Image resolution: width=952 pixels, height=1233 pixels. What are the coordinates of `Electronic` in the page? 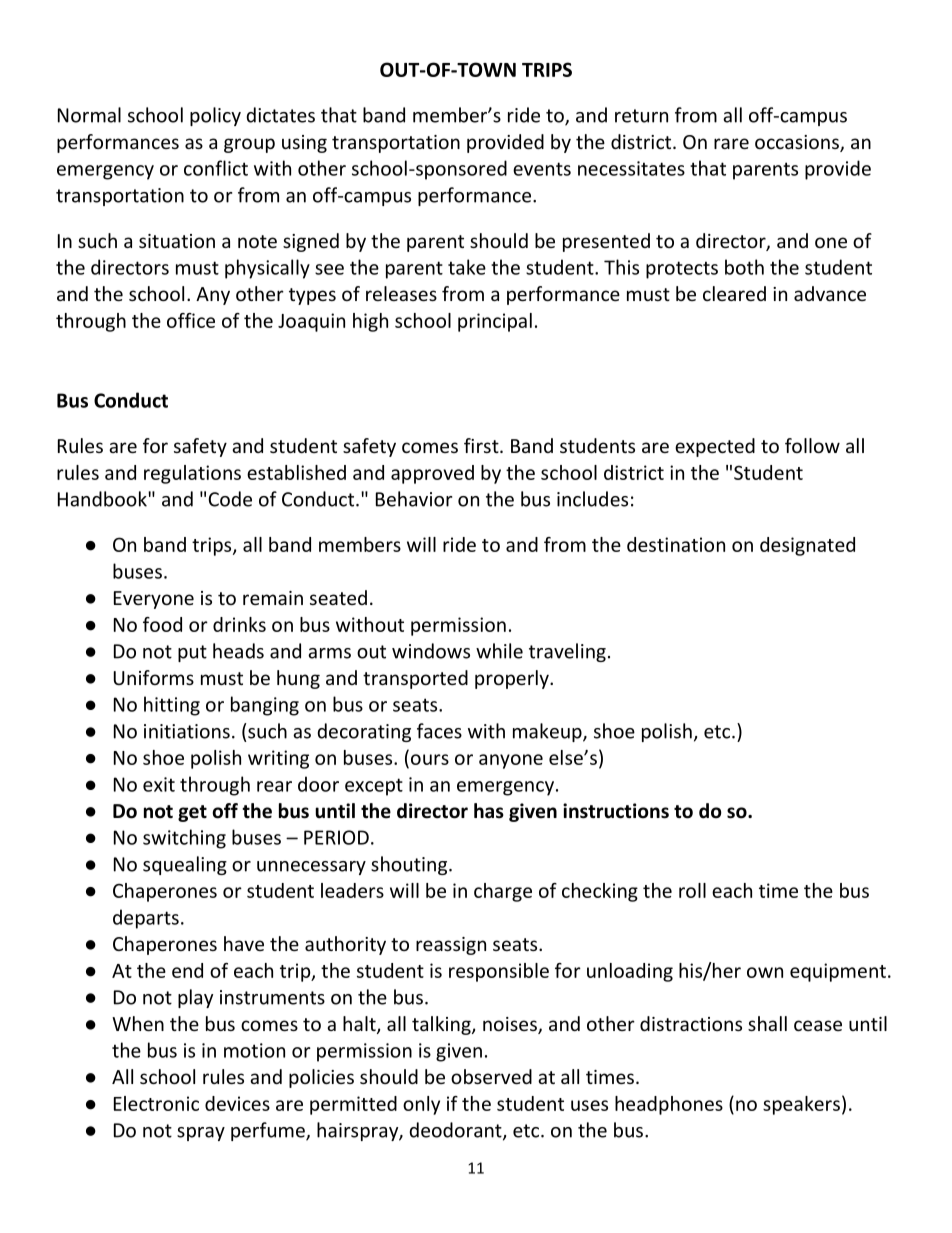 It's located at (156, 1103).
